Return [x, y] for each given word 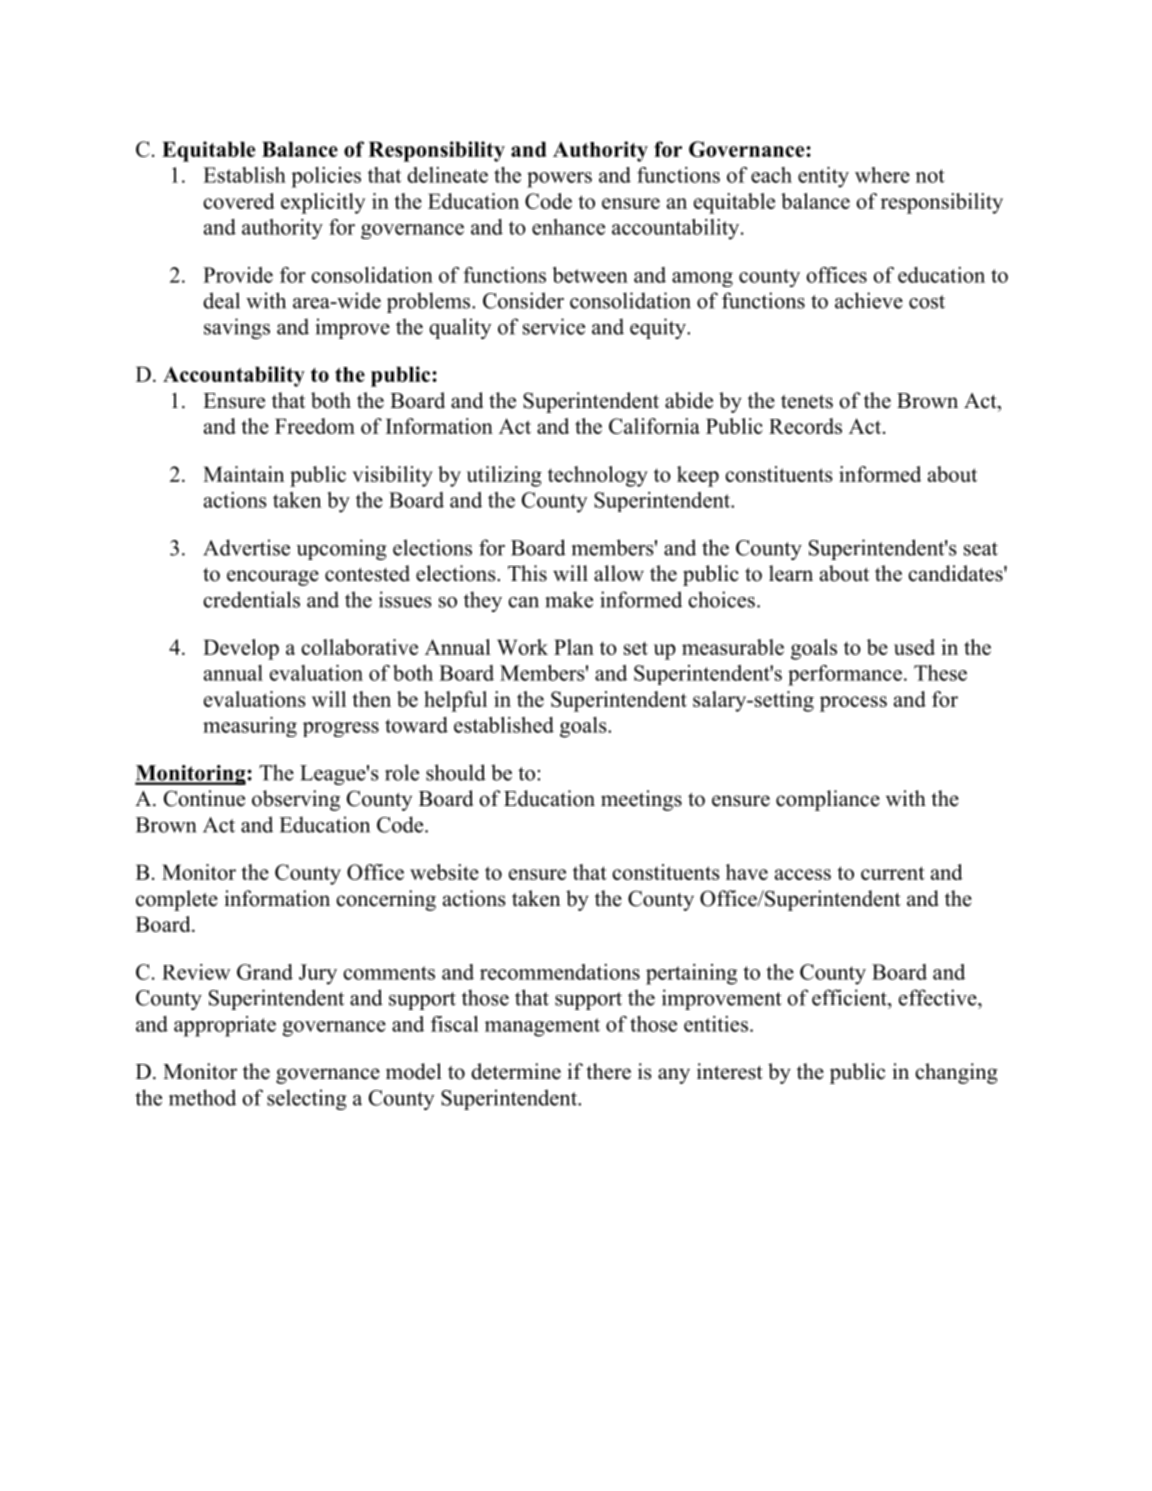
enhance [568, 227]
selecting [307, 1099]
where [882, 175]
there [608, 1071]
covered [239, 201]
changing [956, 1073]
